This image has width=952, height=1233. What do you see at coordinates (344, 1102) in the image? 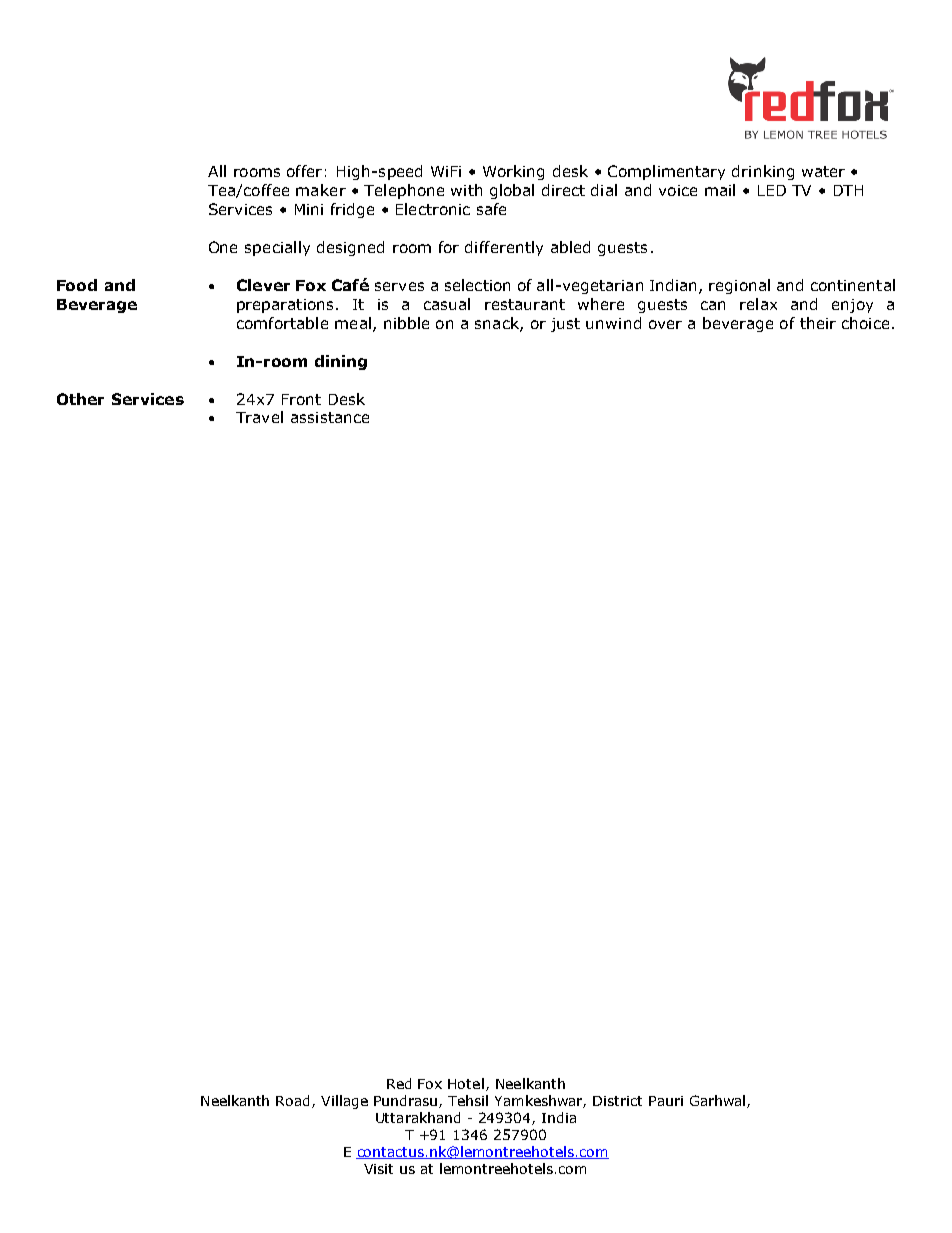
I see `Village` at bounding box center [344, 1102].
